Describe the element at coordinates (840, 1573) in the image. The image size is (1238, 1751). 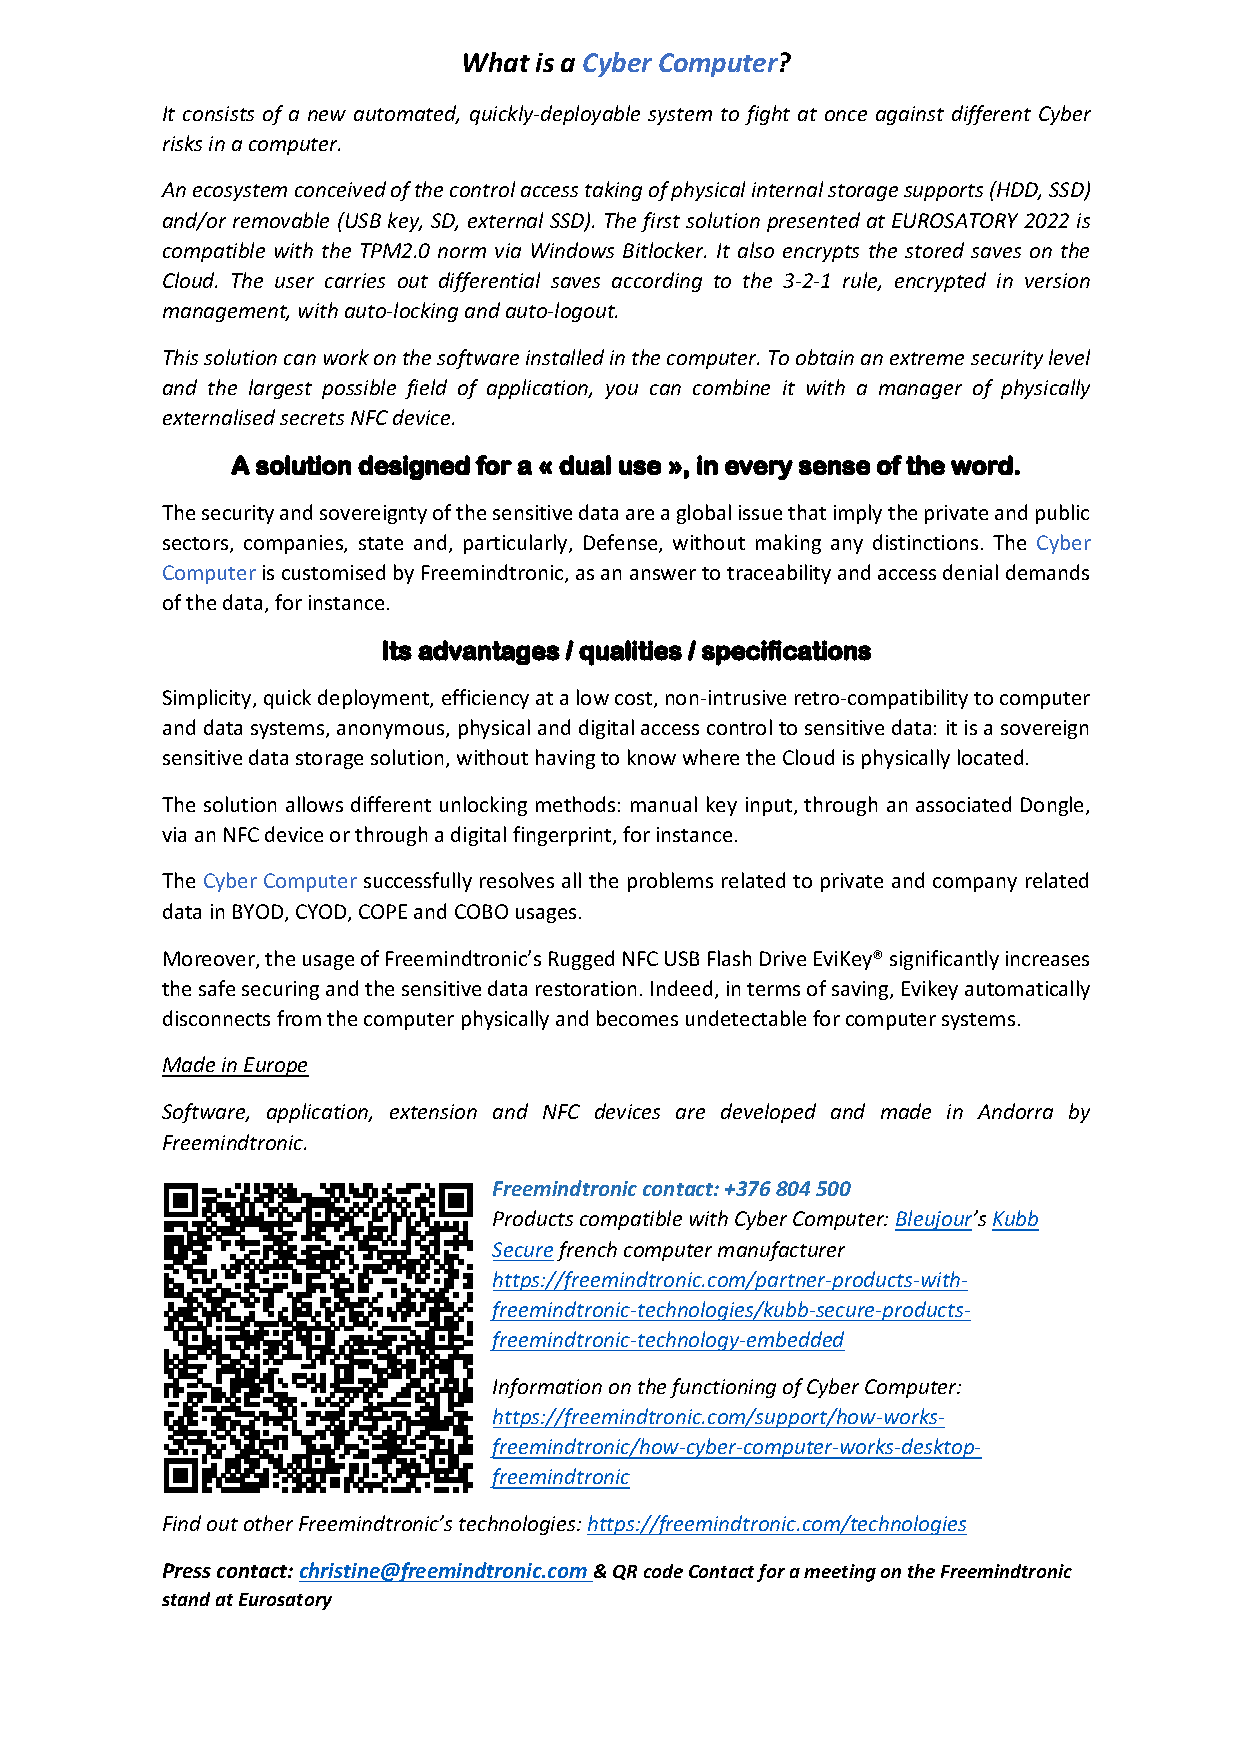
I see `meeting` at that location.
